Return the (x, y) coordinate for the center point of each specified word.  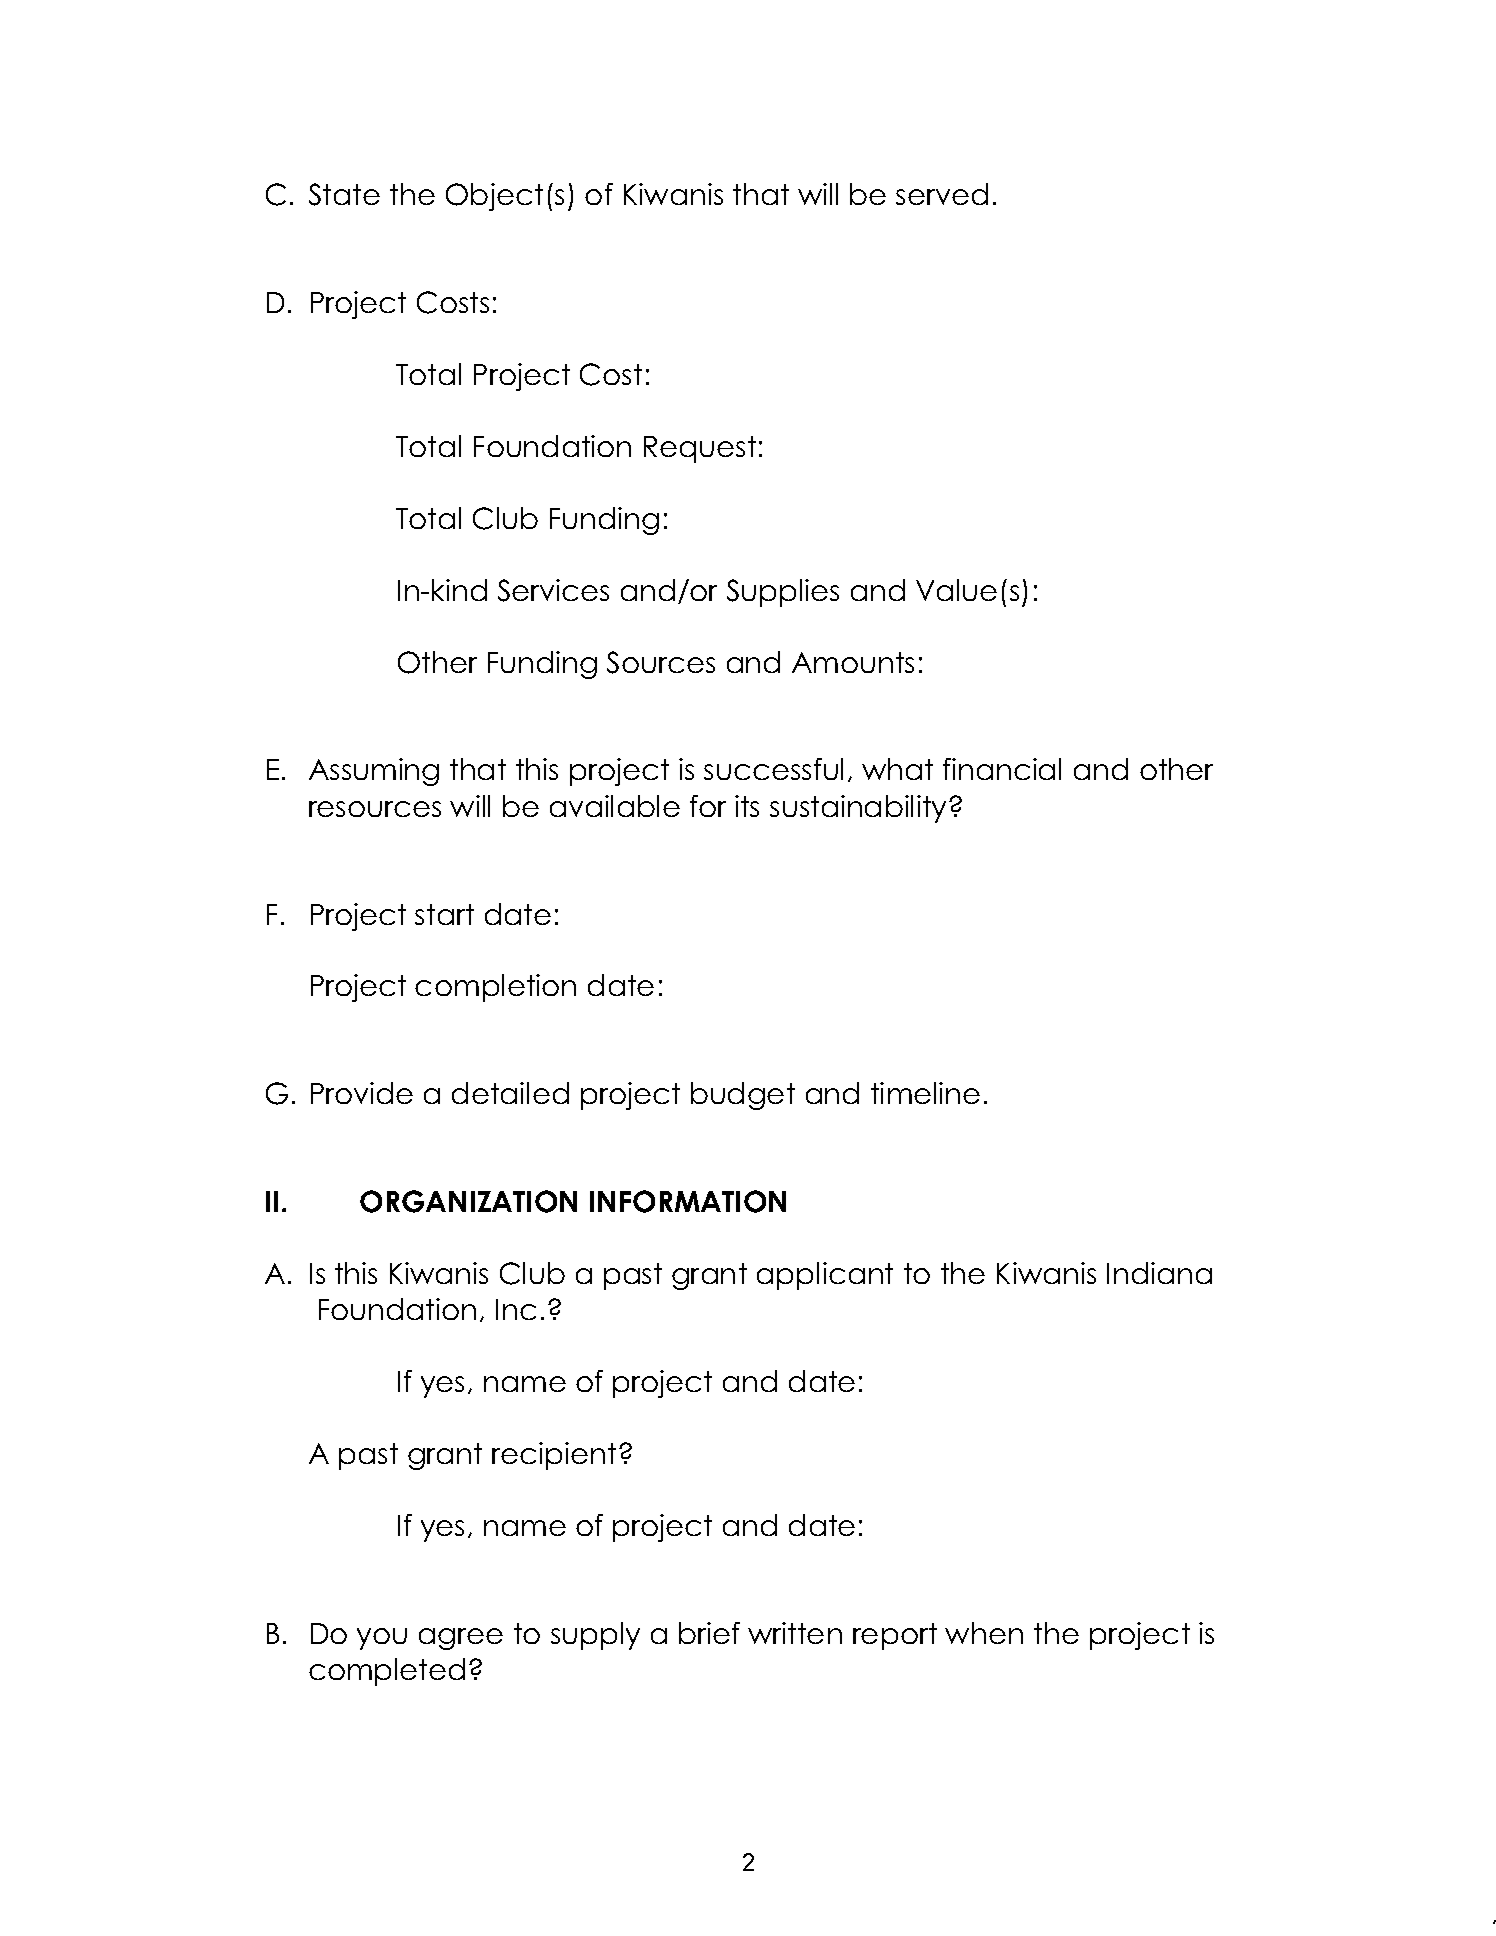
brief (709, 1633)
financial (1002, 769)
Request (700, 449)
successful (773, 769)
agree (461, 1639)
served (942, 194)
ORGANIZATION (468, 1201)
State (344, 194)
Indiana (1159, 1273)
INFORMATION (688, 1201)
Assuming (374, 772)
